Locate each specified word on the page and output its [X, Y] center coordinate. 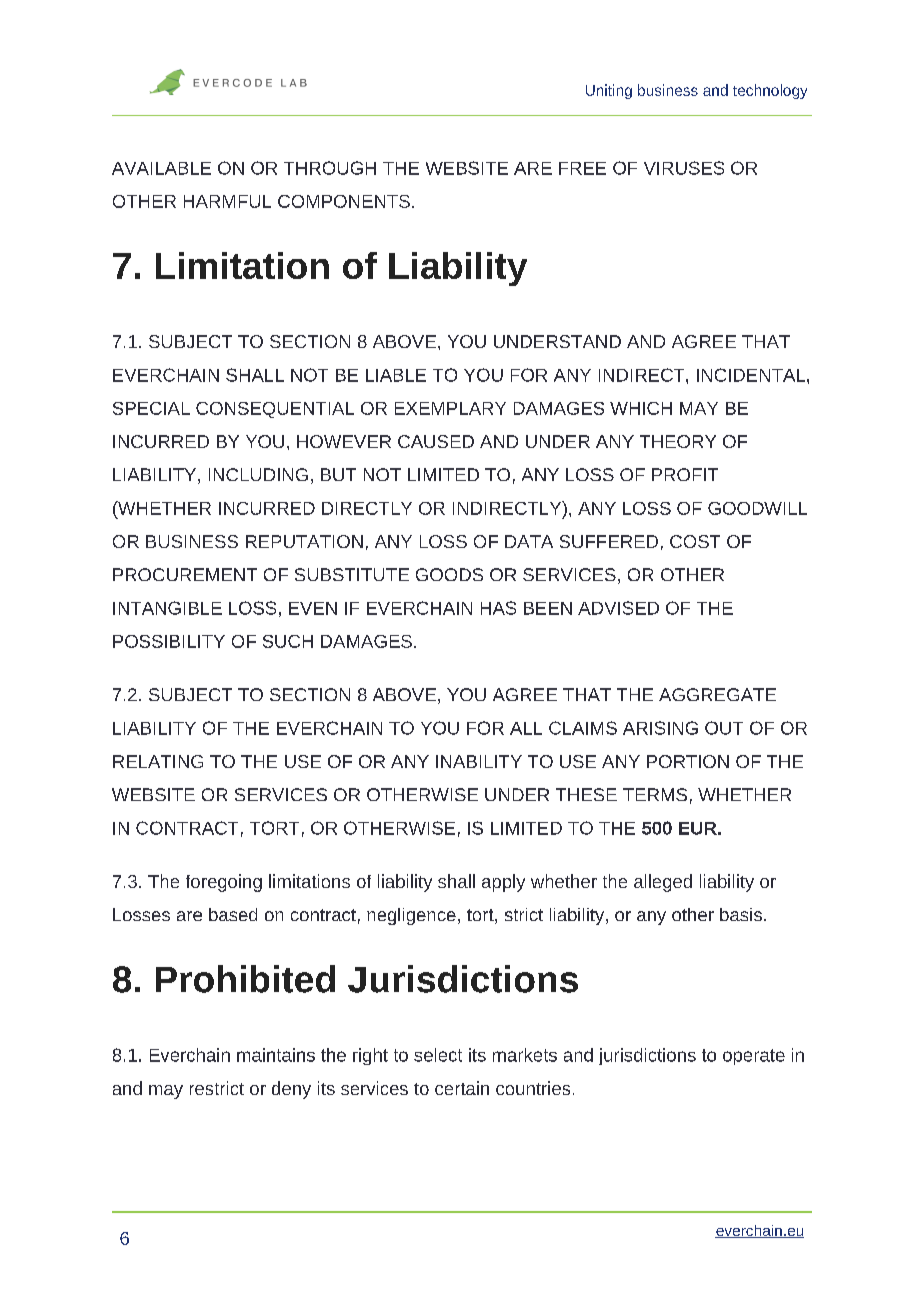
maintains [276, 1055]
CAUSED [436, 441]
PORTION [688, 761]
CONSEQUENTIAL [275, 410]
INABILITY [479, 761]
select [438, 1055]
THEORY [678, 441]
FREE [582, 168]
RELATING [158, 761]
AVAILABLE [161, 168]
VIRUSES [684, 168]
